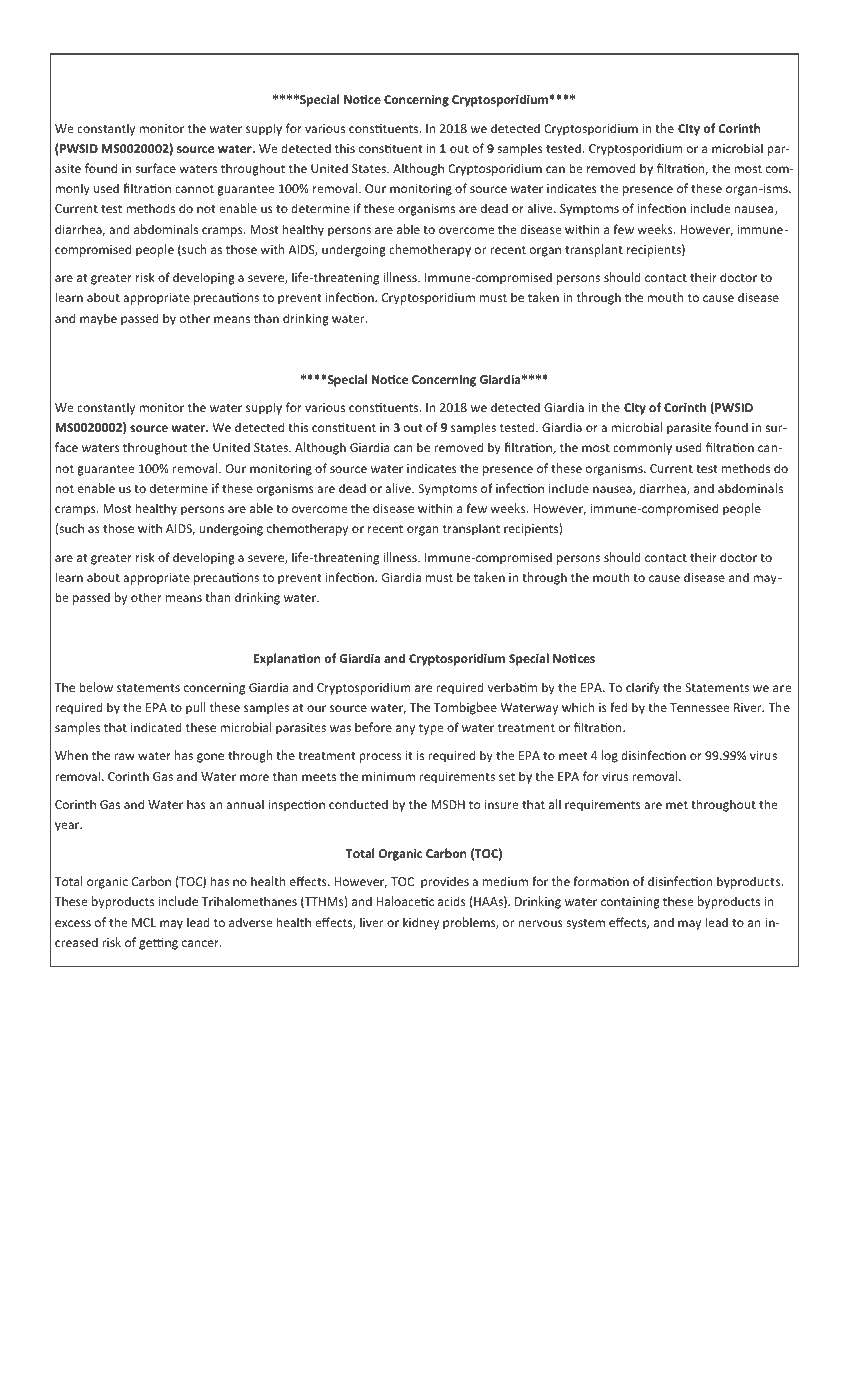  I want to click on clarify, so click(643, 688).
